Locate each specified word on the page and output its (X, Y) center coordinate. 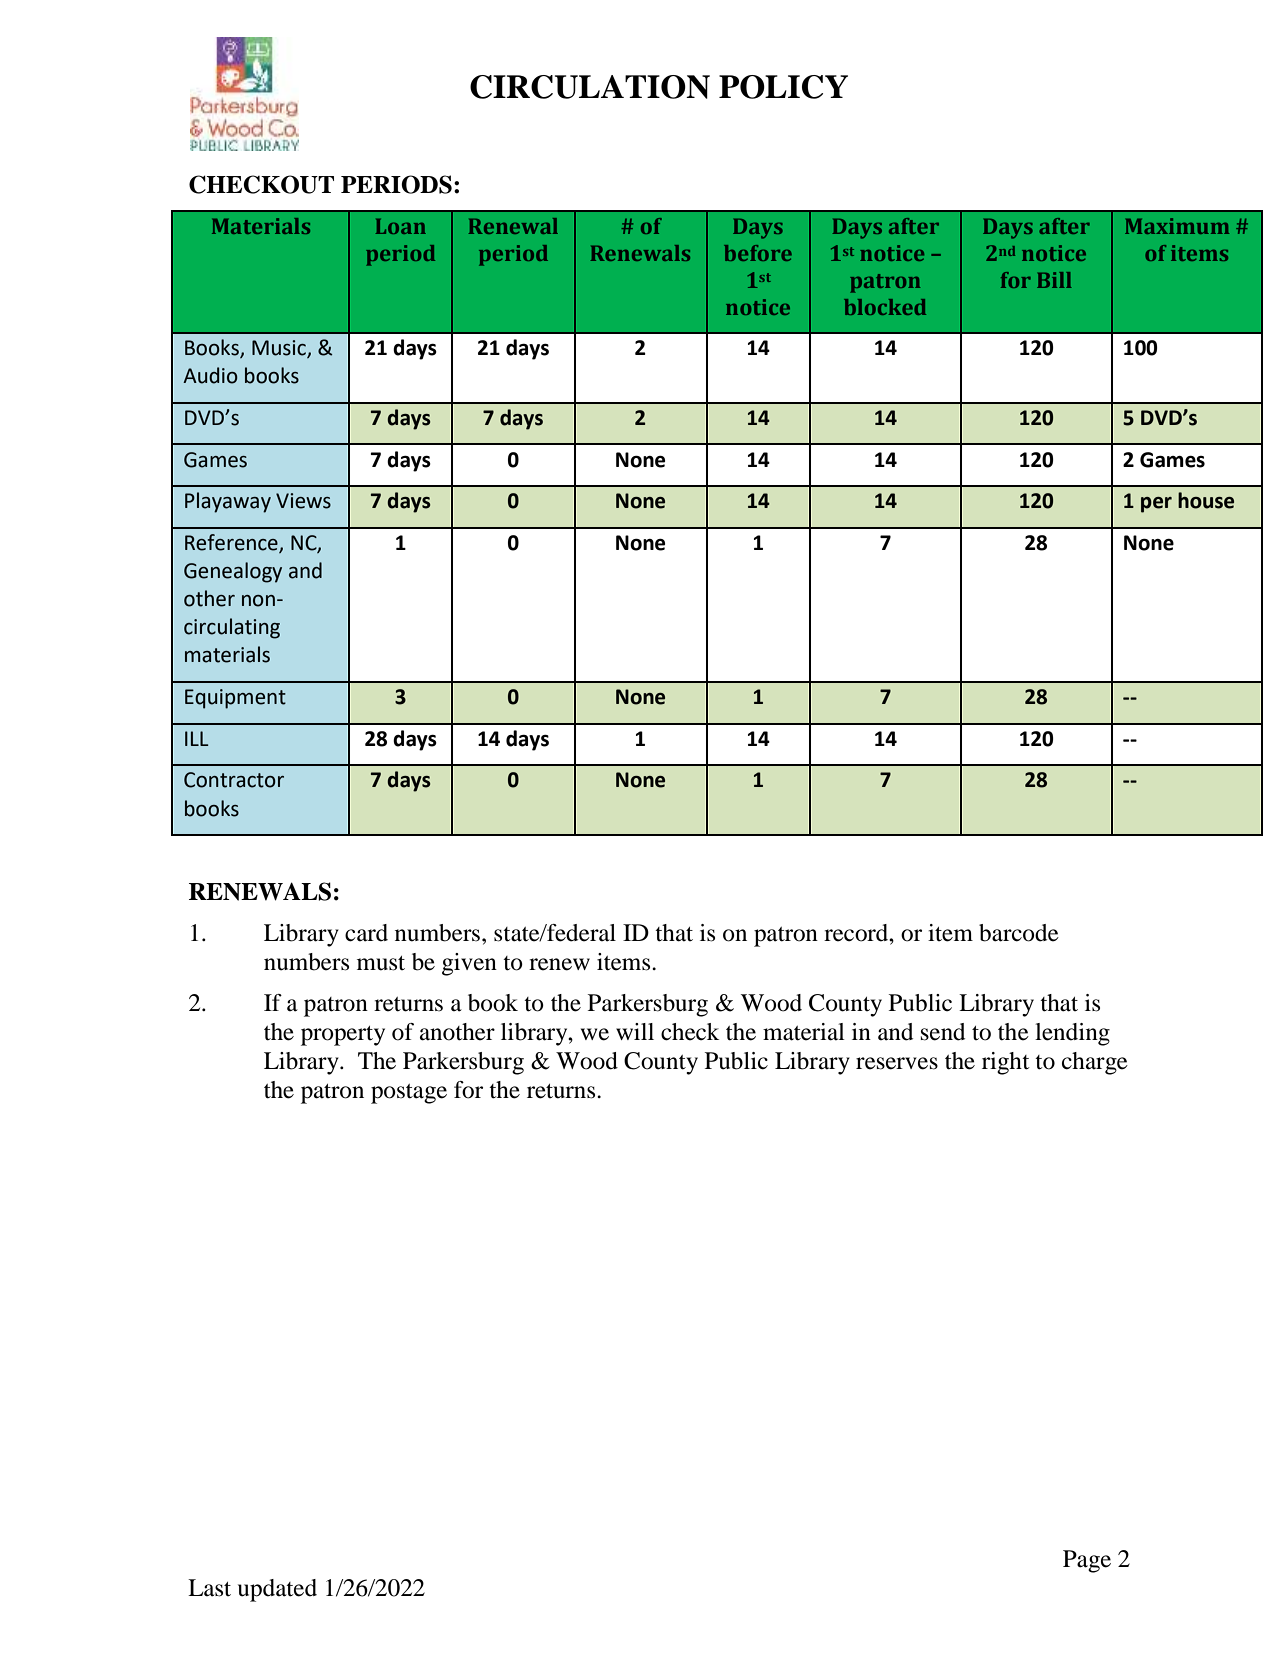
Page (1087, 1561)
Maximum (1177, 226)
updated (277, 1590)
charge (1095, 1063)
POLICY (783, 87)
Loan (401, 226)
